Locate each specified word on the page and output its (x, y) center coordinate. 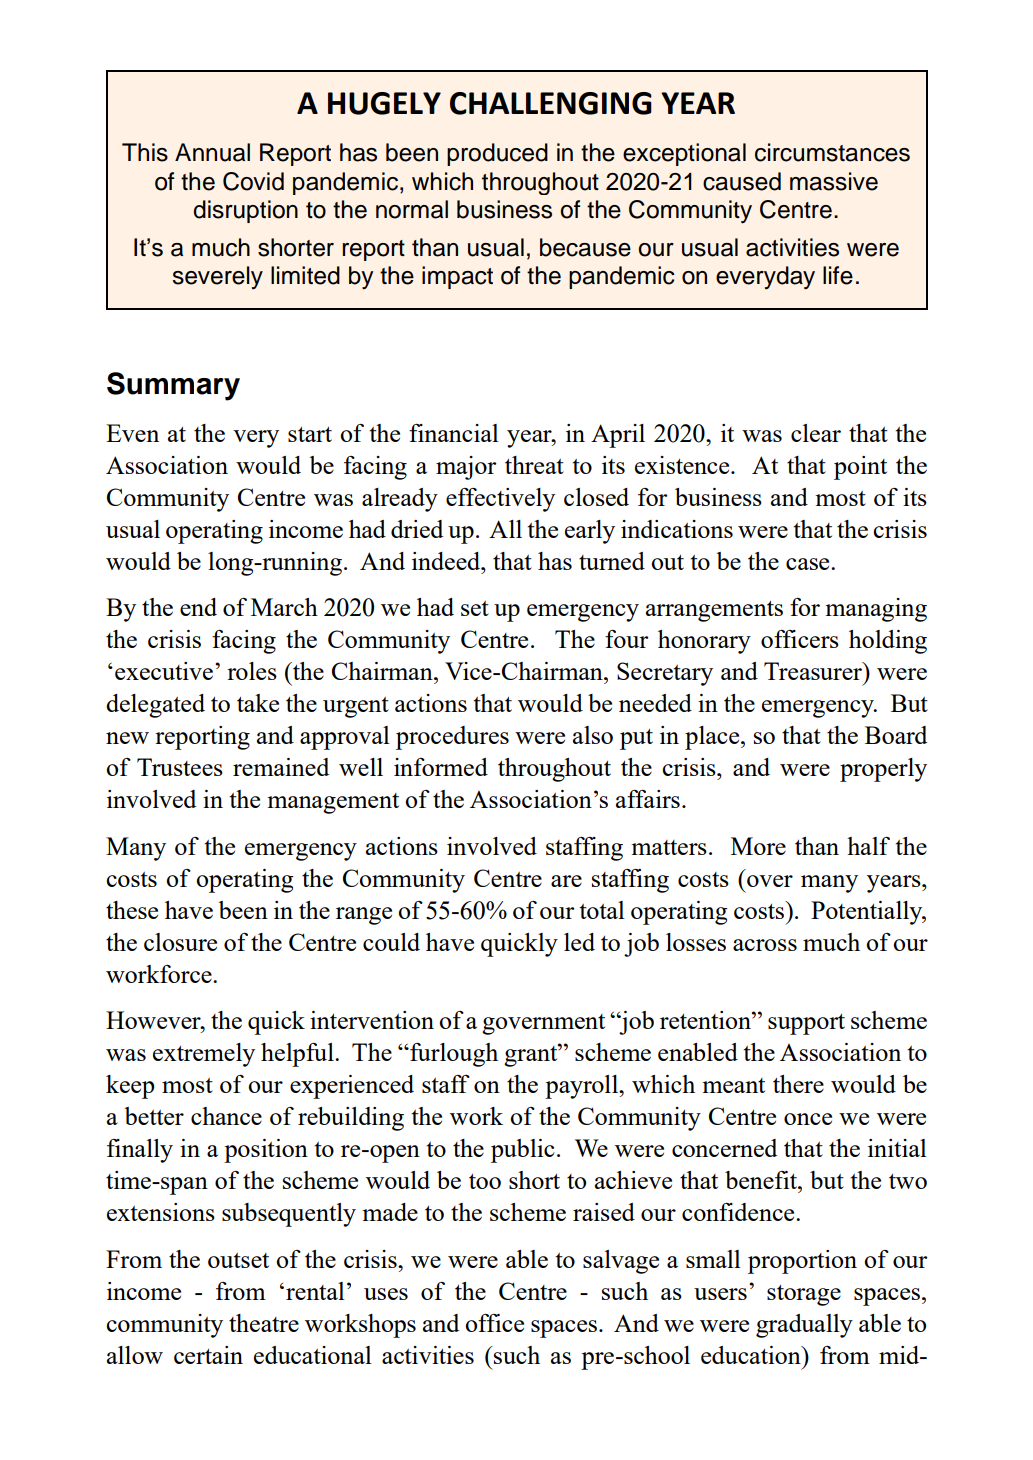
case (809, 564)
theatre (264, 1323)
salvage (621, 1262)
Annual (212, 152)
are (566, 881)
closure (180, 942)
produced (497, 154)
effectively (500, 500)
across (765, 945)
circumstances (832, 152)
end (198, 607)
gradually (804, 1326)
